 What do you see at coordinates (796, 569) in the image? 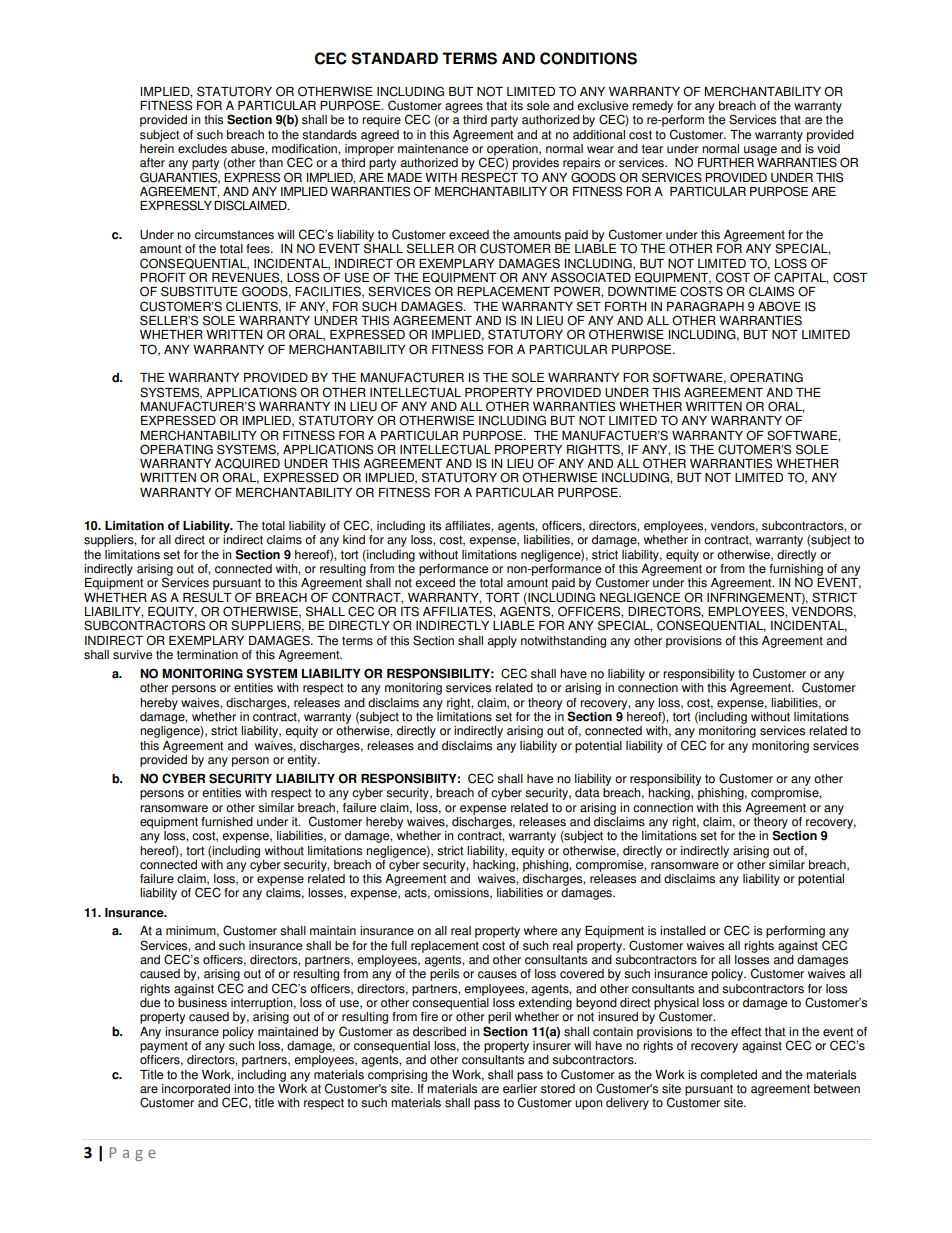
I see `furnishing` at bounding box center [796, 569].
